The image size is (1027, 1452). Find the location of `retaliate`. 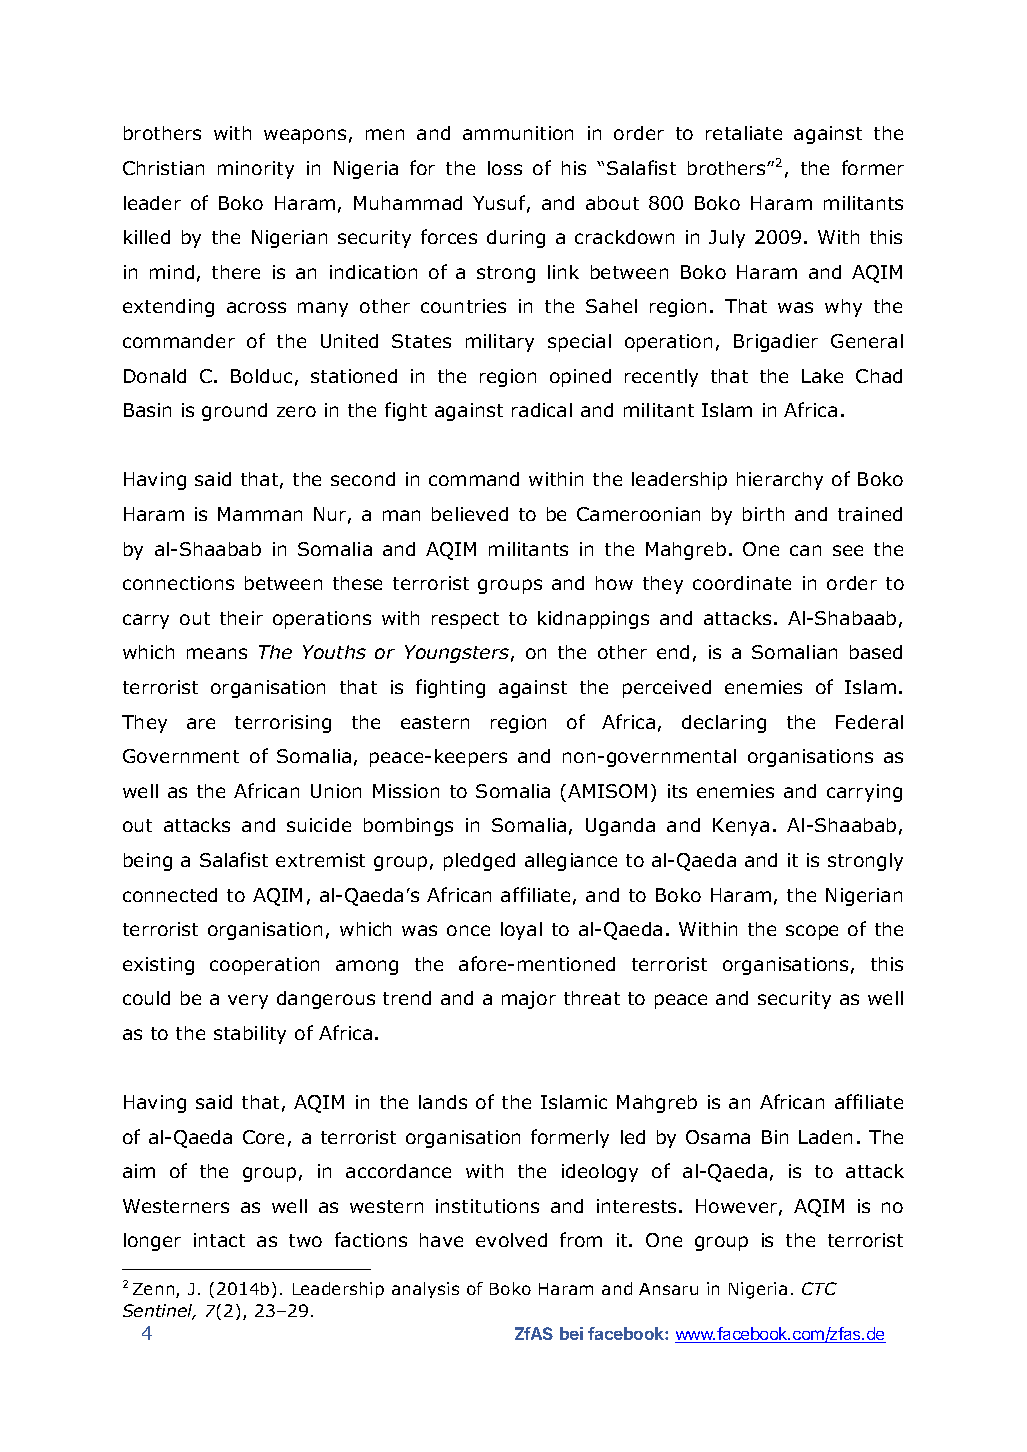

retaliate is located at coordinates (744, 133).
